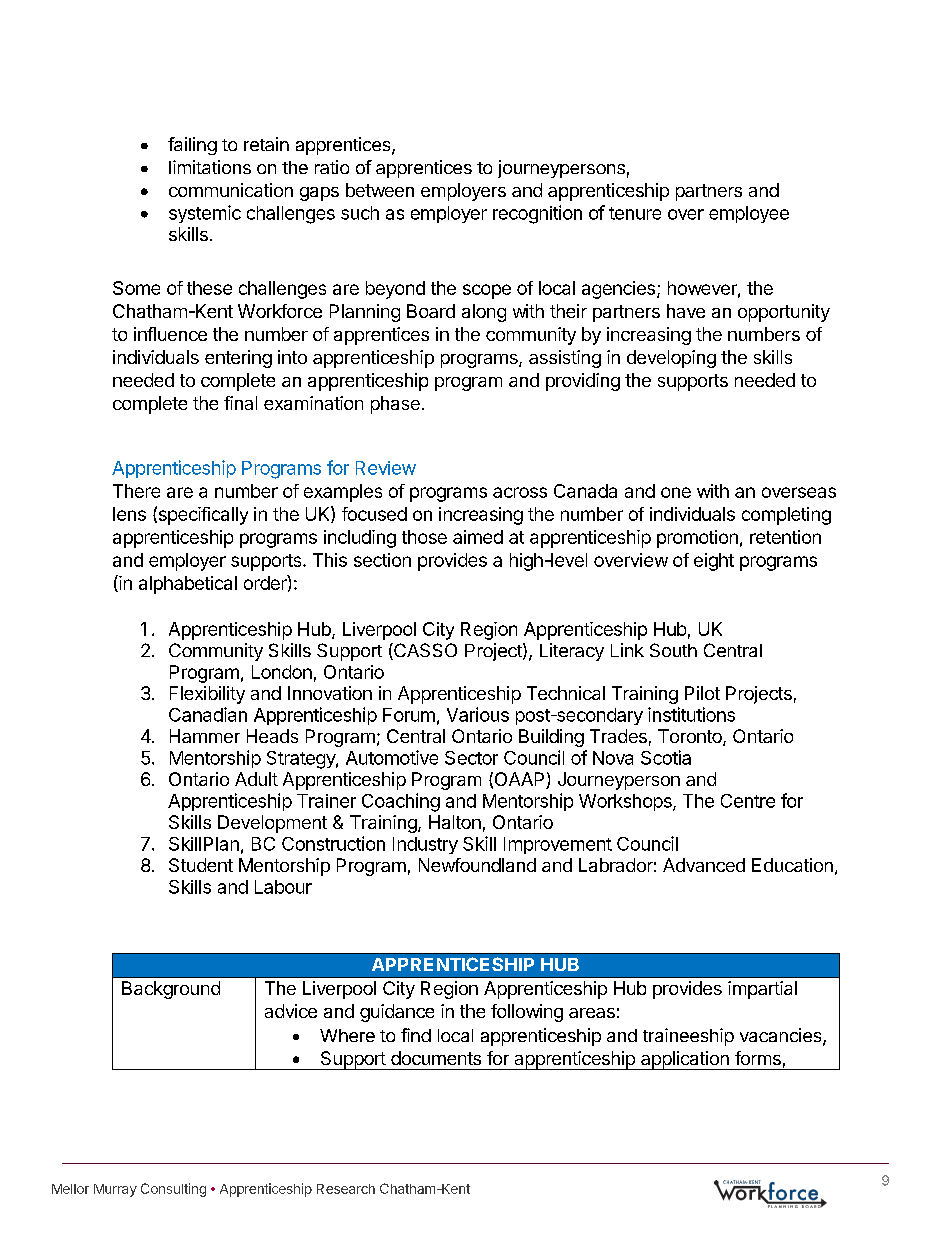 The height and width of the document is (1233, 952). What do you see at coordinates (207, 695) in the document?
I see `Flexibility` at bounding box center [207, 695].
